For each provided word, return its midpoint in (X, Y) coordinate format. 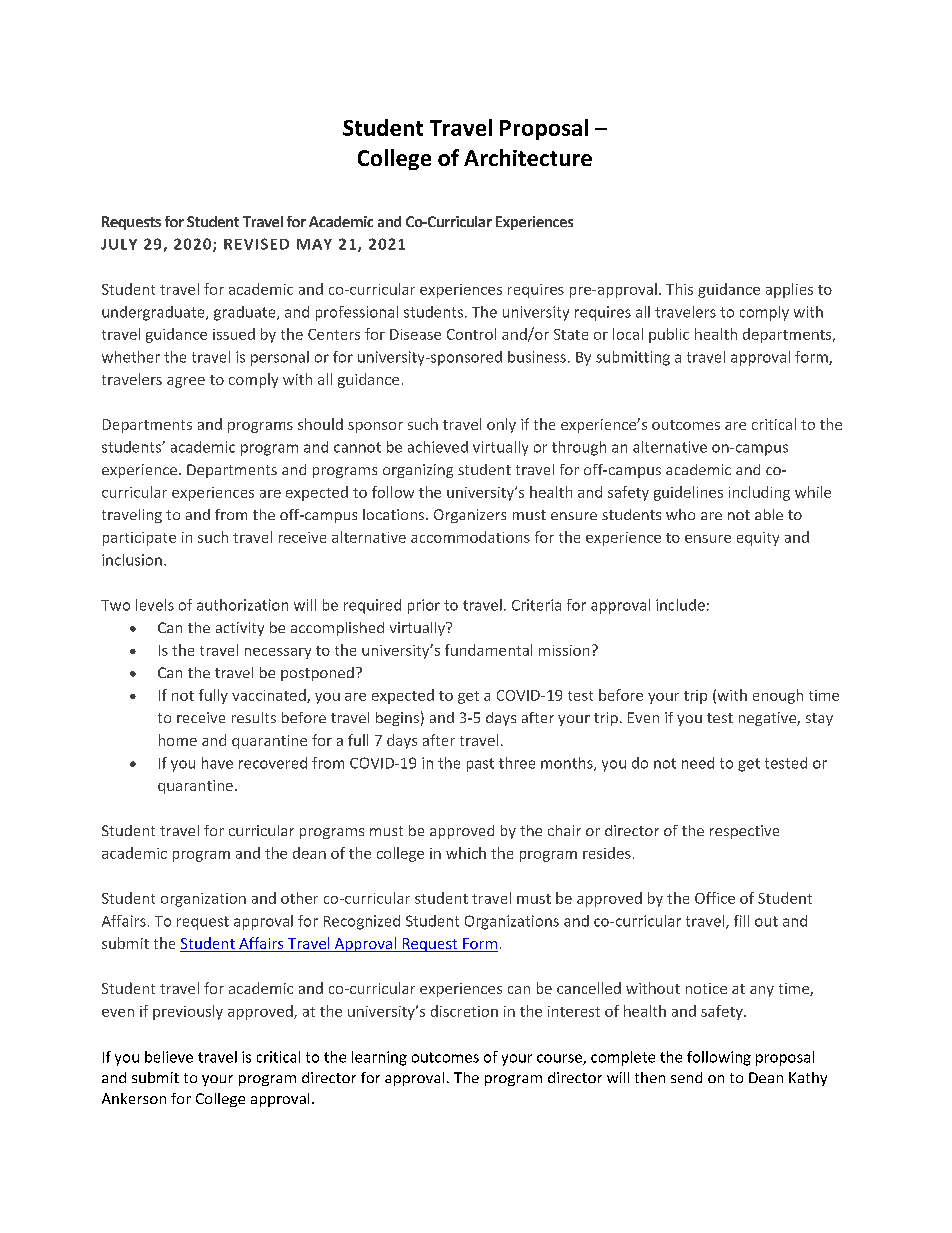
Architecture (528, 157)
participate (139, 539)
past (480, 765)
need (698, 763)
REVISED (256, 244)
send (686, 1077)
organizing (418, 471)
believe (169, 1057)
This (679, 289)
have (217, 763)
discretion (464, 1011)
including (759, 493)
